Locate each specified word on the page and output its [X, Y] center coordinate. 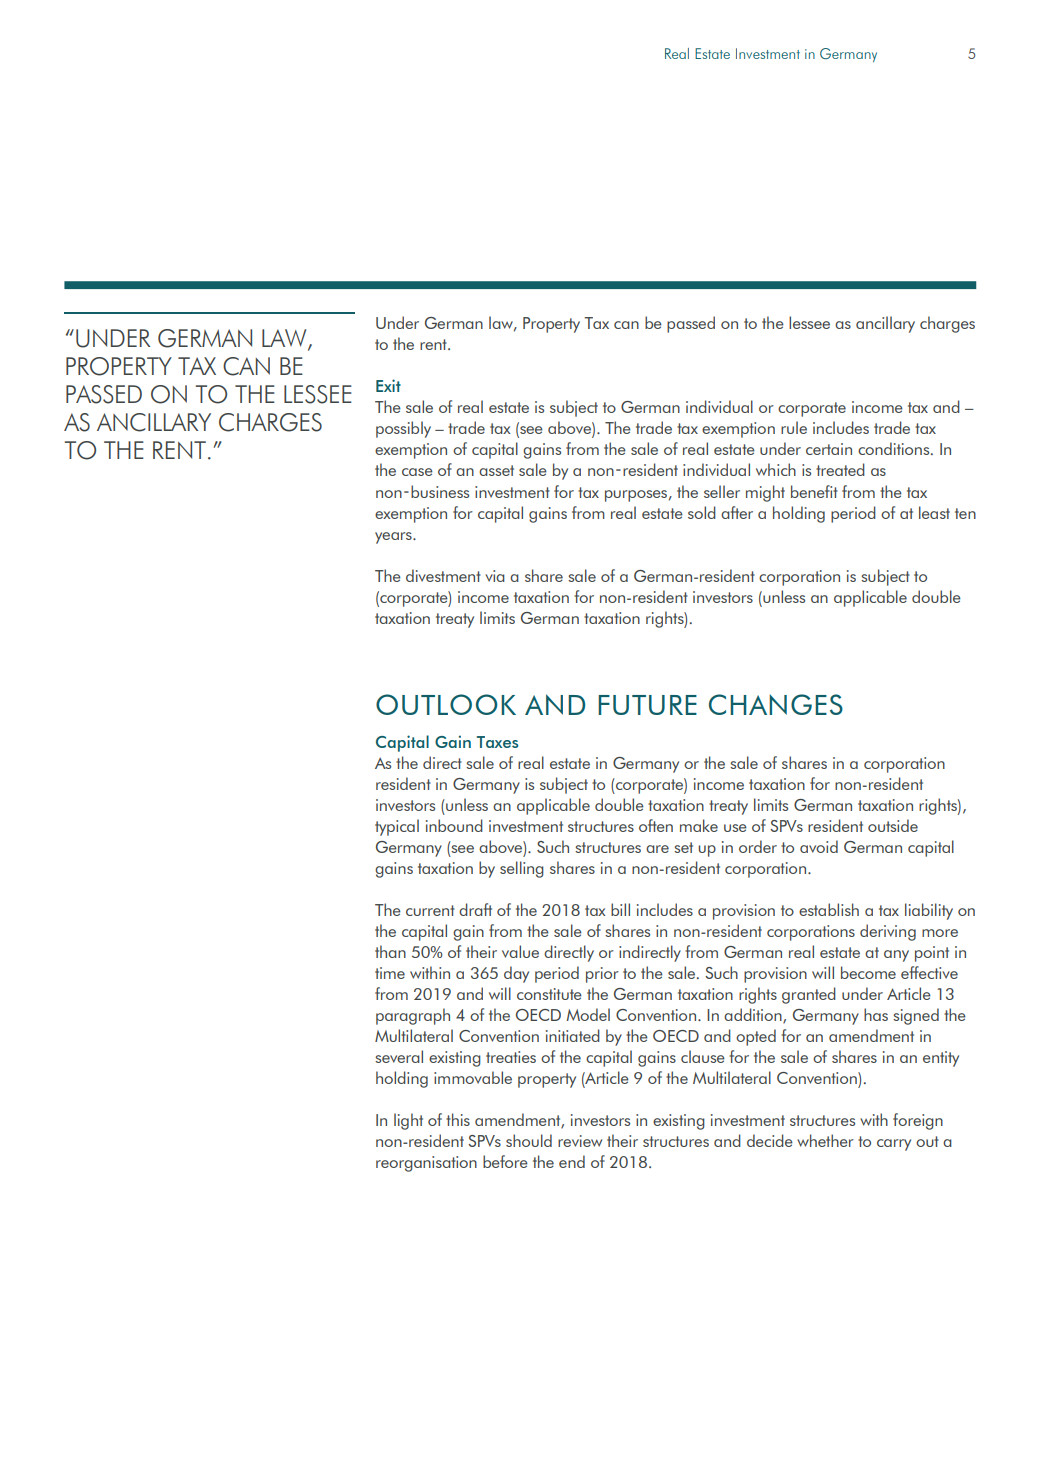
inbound [454, 825]
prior [602, 975]
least [934, 512]
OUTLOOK [446, 704]
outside [893, 825]
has [876, 1014]
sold [702, 512]
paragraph [413, 1016]
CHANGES [776, 704]
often [656, 825]
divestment [443, 575]
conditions [895, 448]
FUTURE [647, 705]
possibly [403, 429]
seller [722, 491]
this [458, 1119]
